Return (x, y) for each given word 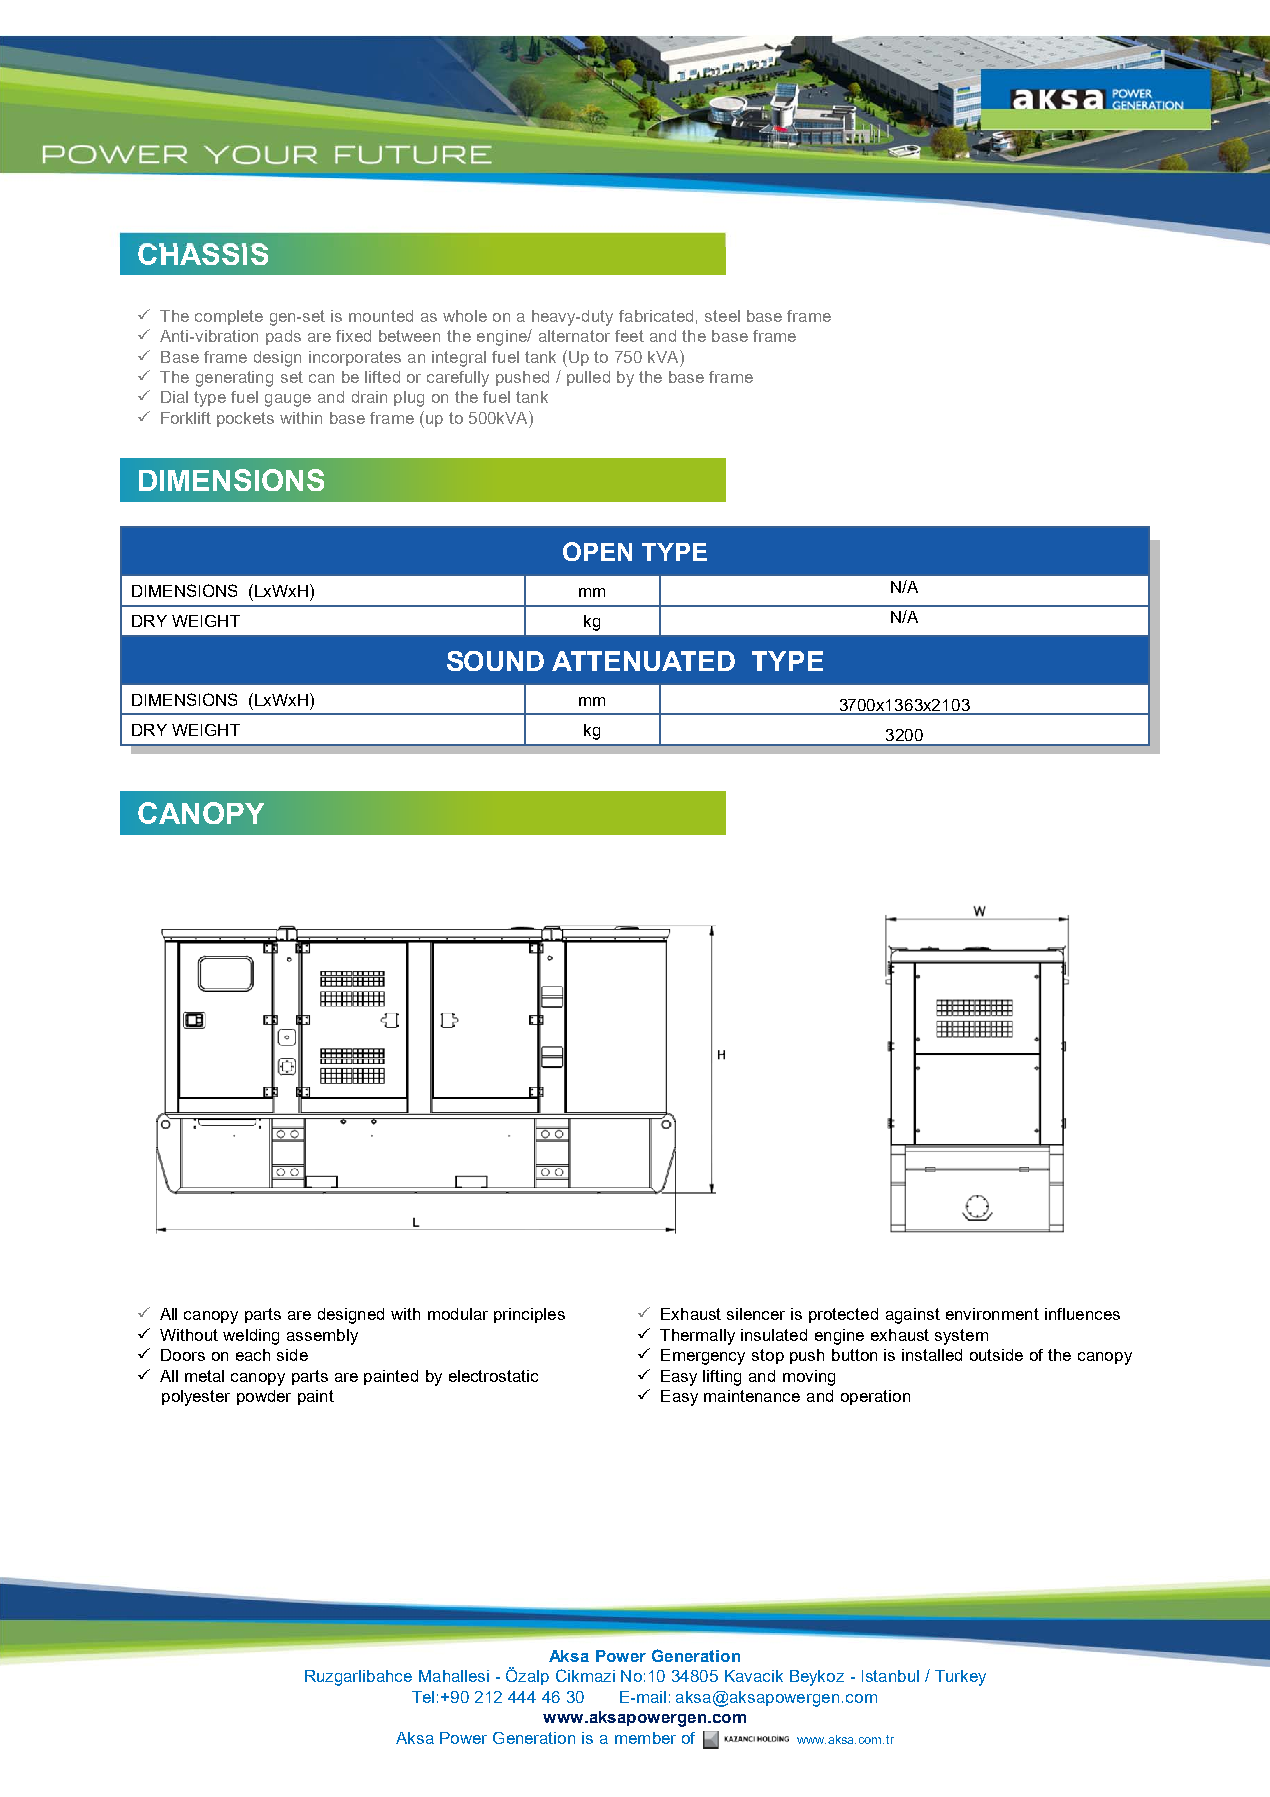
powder (264, 1397)
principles (529, 1315)
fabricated (656, 316)
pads (283, 337)
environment (992, 1314)
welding (251, 1337)
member (645, 1738)
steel (722, 316)
